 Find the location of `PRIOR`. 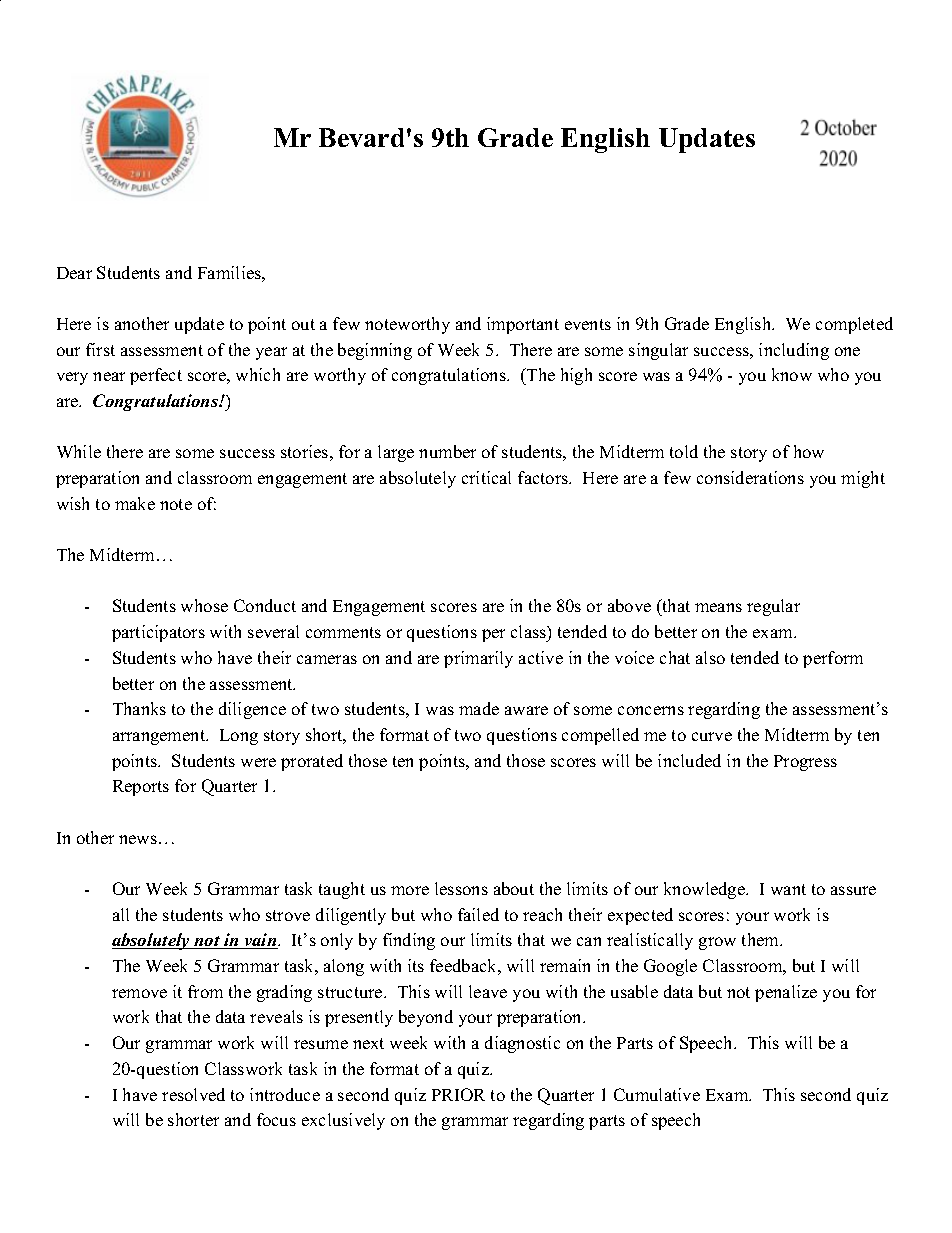

PRIOR is located at coordinates (458, 1094).
